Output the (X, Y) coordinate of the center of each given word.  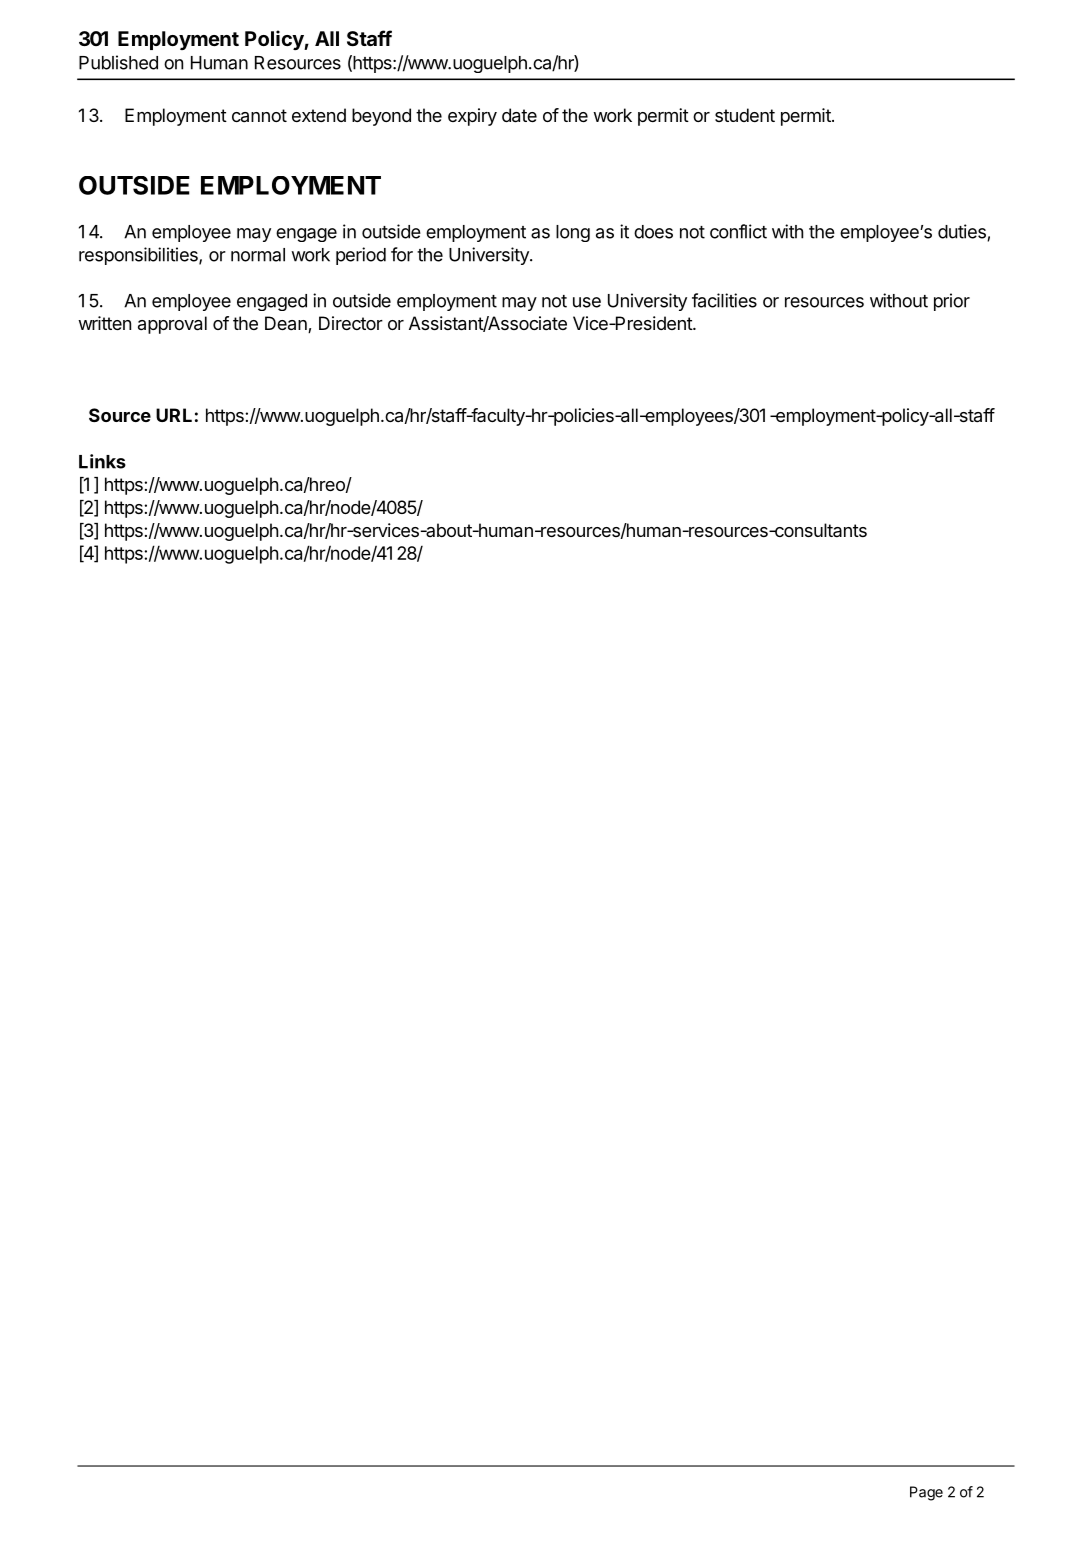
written (104, 323)
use (587, 302)
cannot (259, 115)
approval (172, 325)
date (519, 115)
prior (952, 302)
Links (102, 461)
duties (963, 232)
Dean (287, 324)
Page (926, 1493)
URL (174, 415)
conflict (738, 231)
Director (351, 323)
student (745, 115)
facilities (724, 300)
